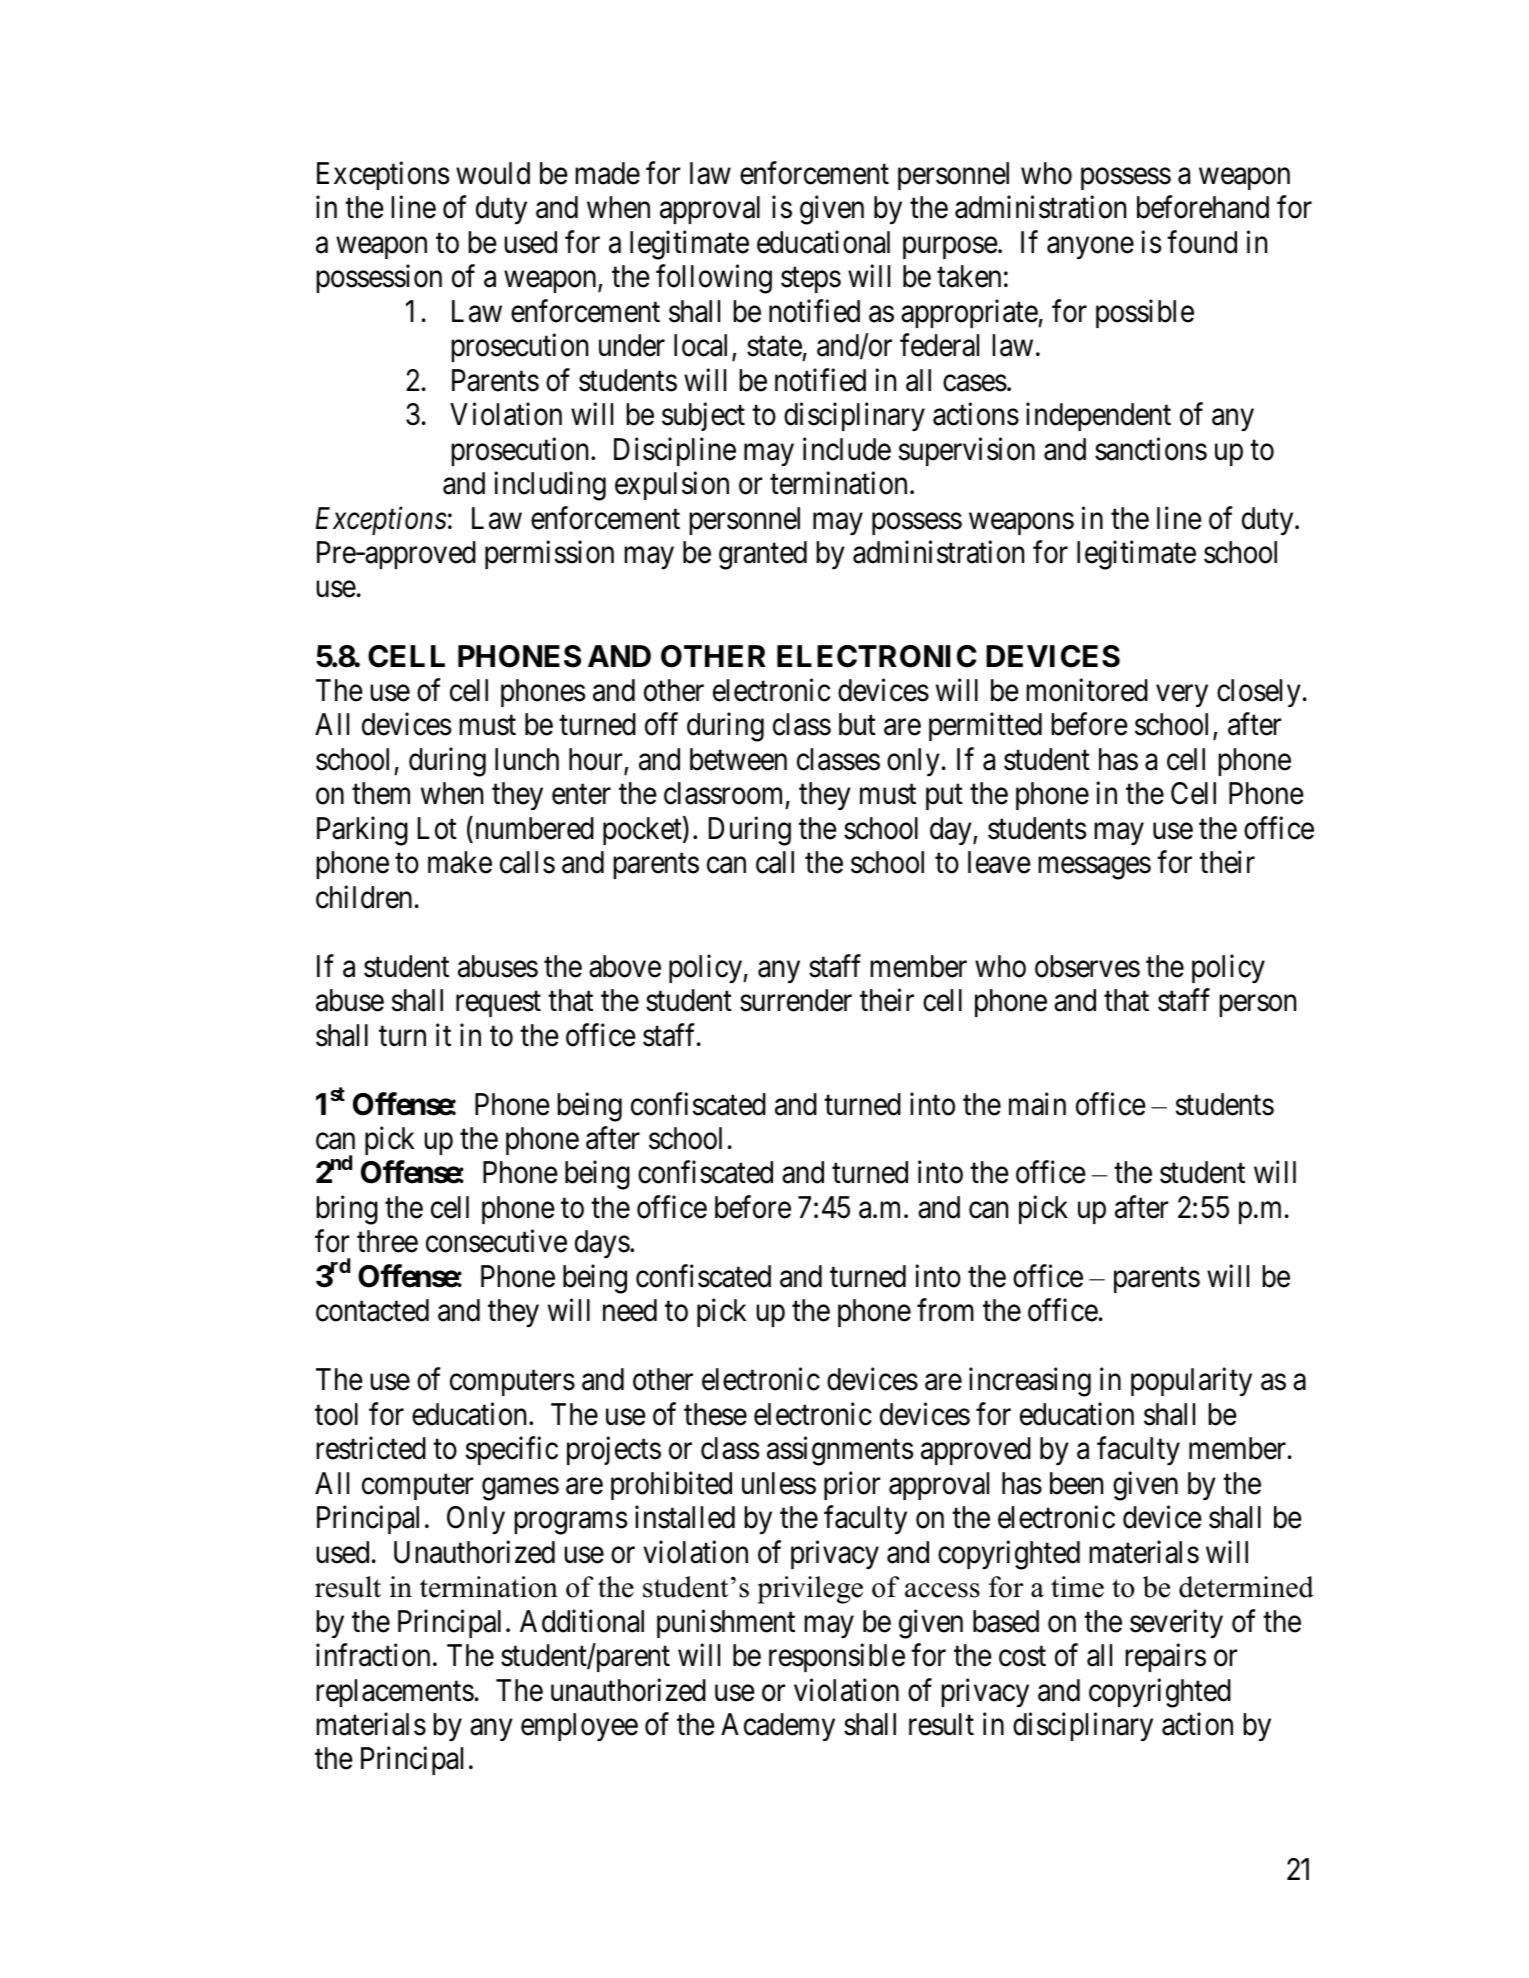 The width and height of the screenshot is (1529, 1978). I want to click on main, so click(1037, 1104).
